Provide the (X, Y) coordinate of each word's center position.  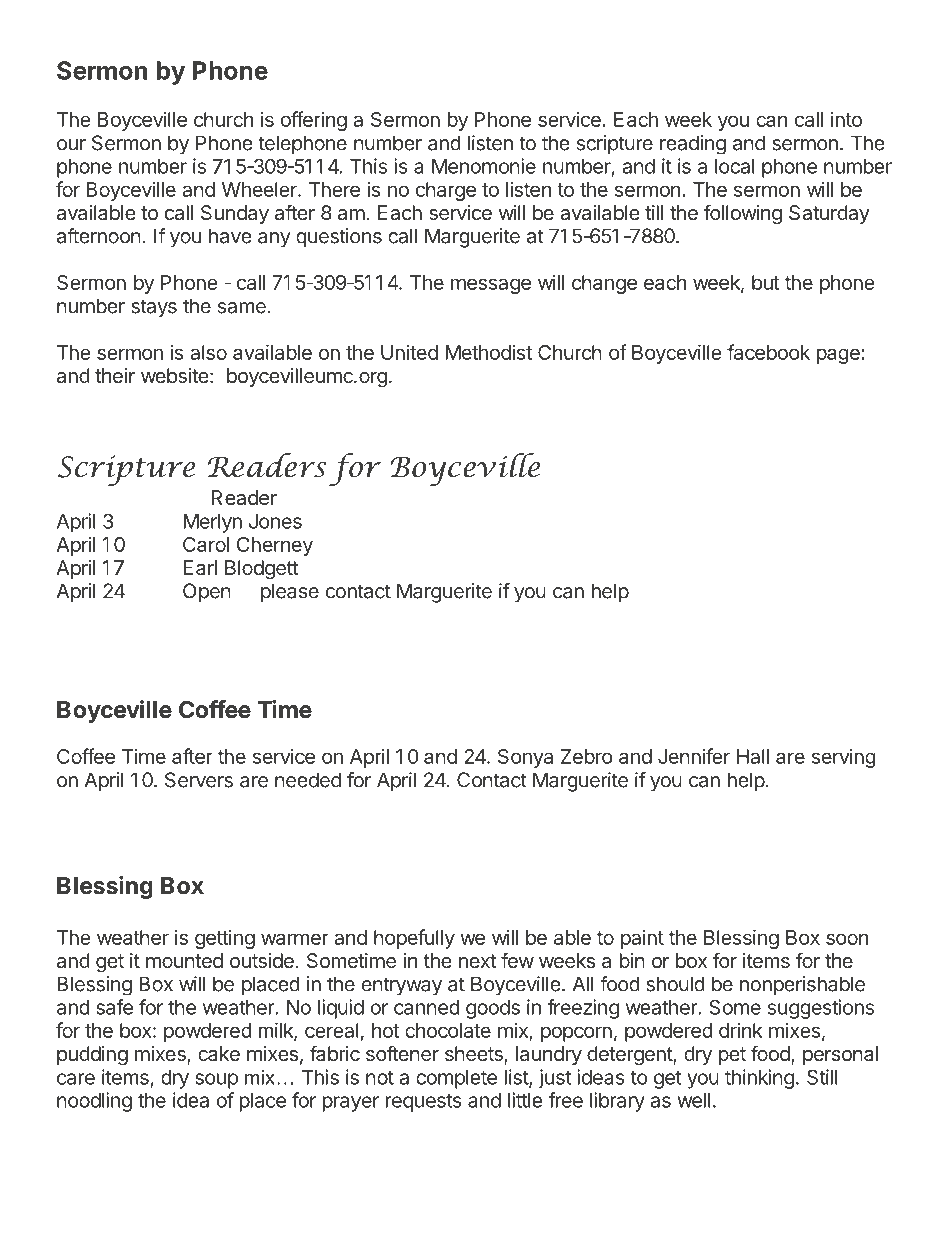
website (175, 375)
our (71, 145)
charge (446, 191)
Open (207, 593)
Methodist (488, 352)
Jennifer (694, 756)
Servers (199, 780)
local (735, 166)
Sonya (525, 758)
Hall (753, 756)
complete (456, 1079)
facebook (768, 352)
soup (216, 1081)
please (290, 593)
